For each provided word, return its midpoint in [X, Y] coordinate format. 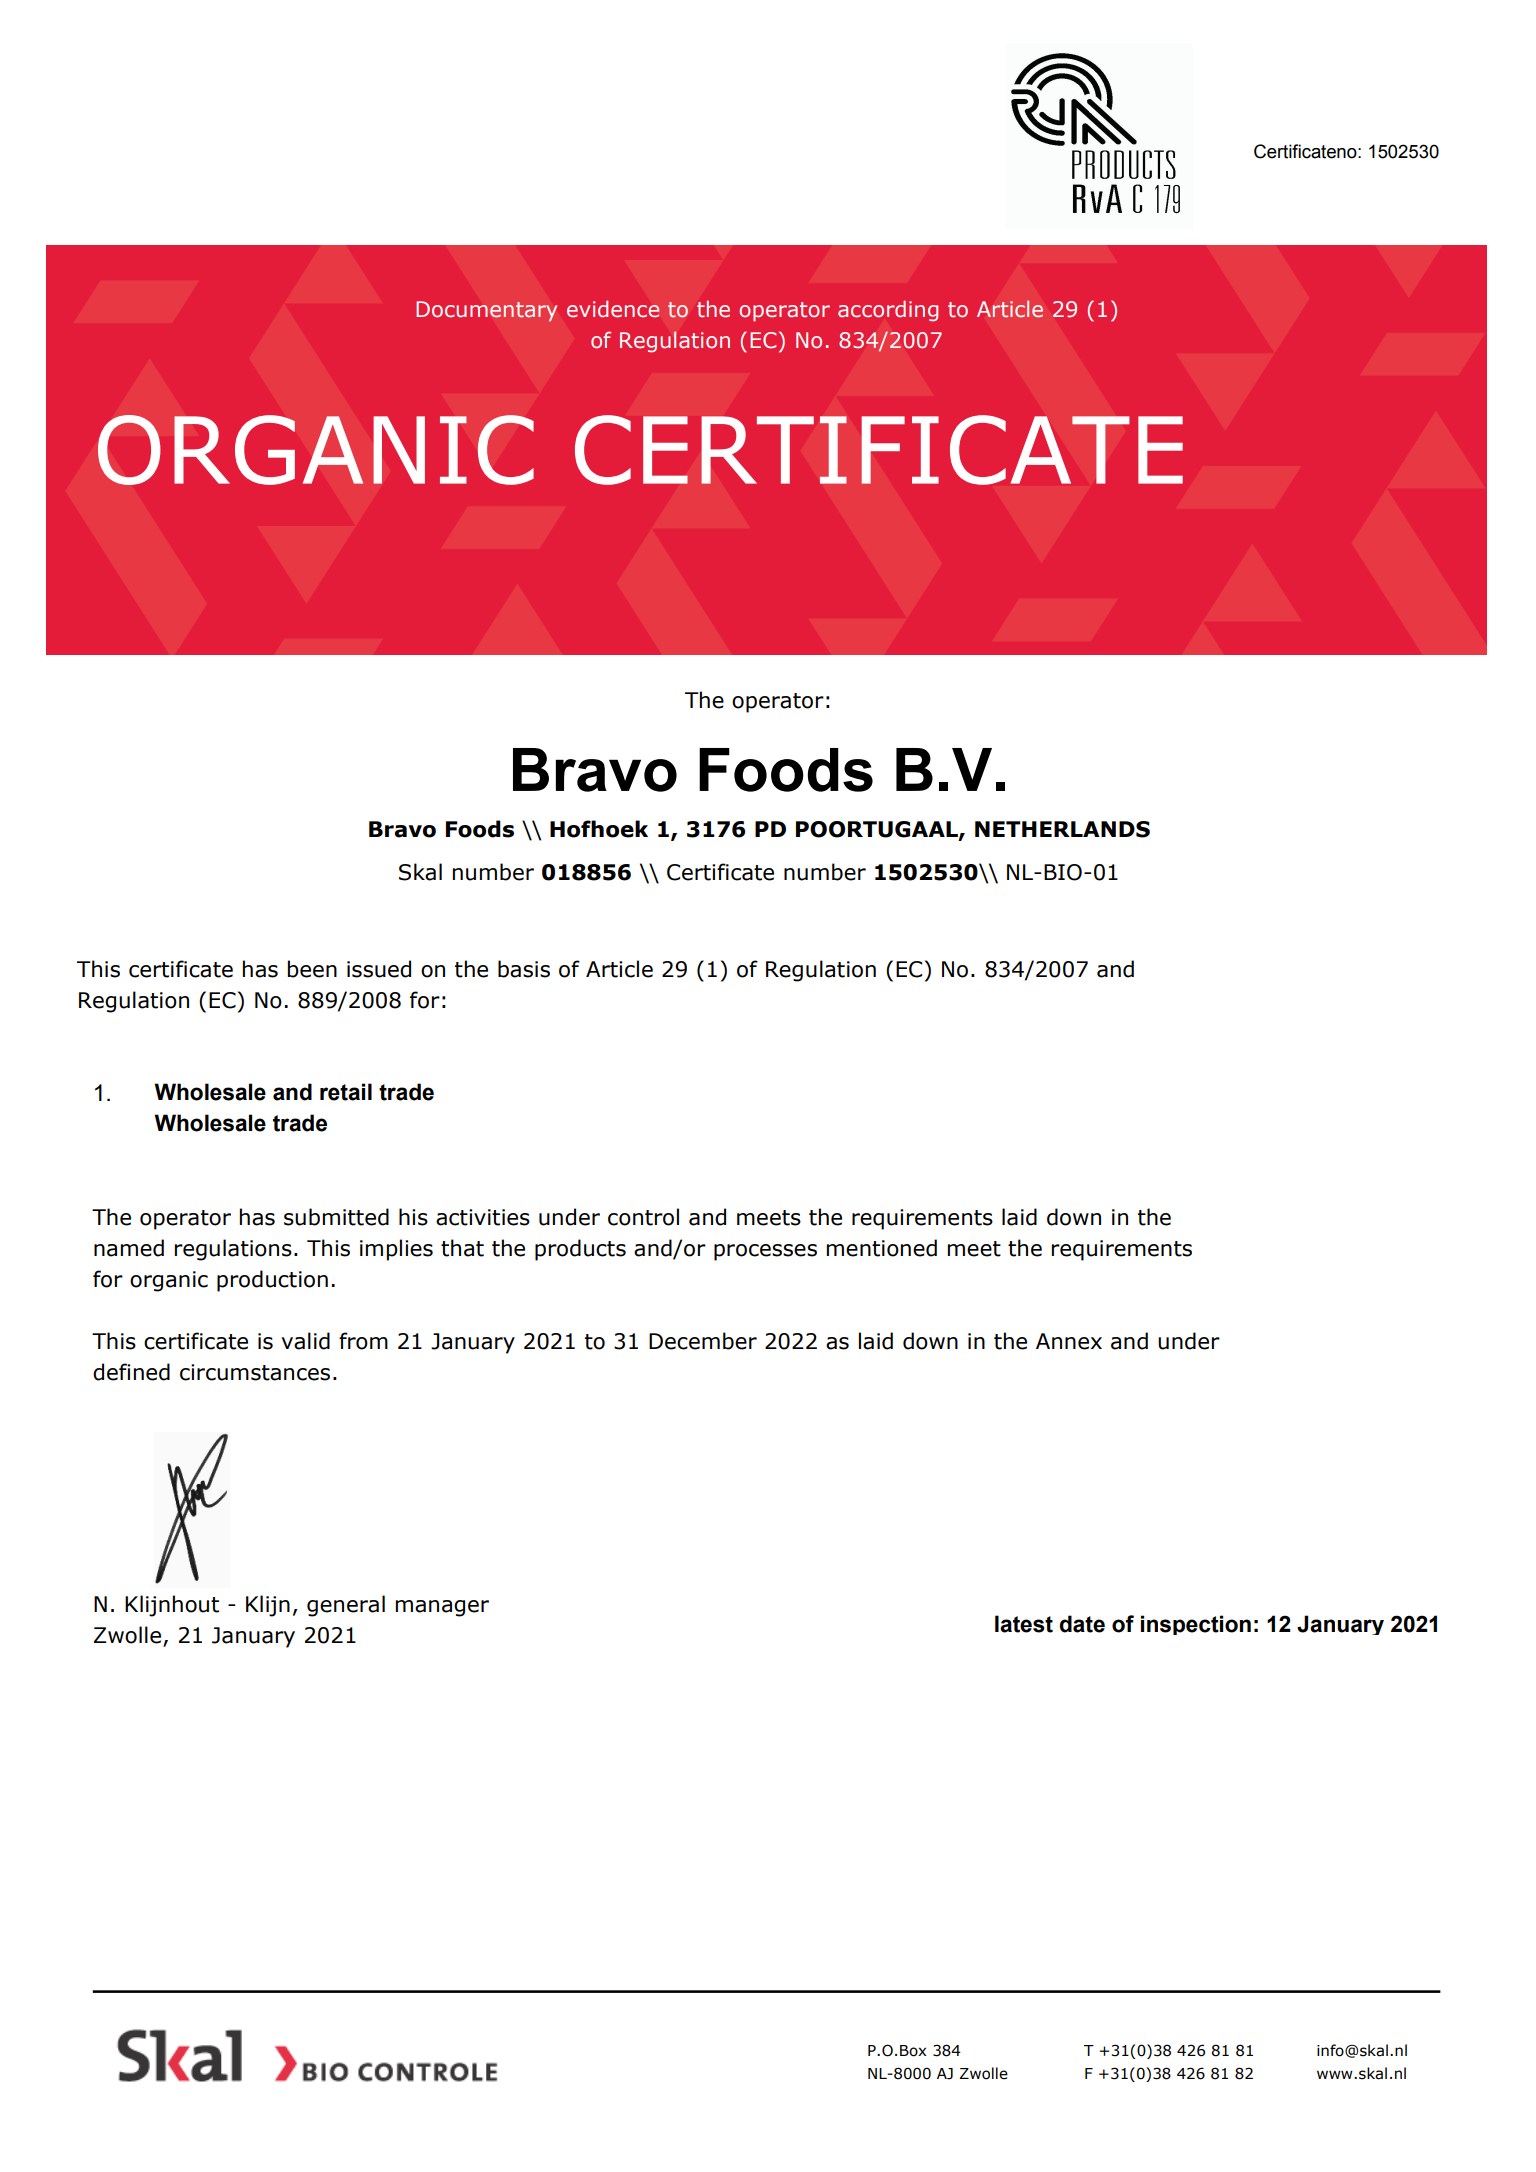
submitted [336, 1217]
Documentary [486, 311]
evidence [613, 309]
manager [442, 1608]
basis [524, 969]
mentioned [881, 1248]
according [888, 311]
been [312, 969]
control [643, 1217]
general [346, 1606]
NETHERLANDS [1062, 829]
